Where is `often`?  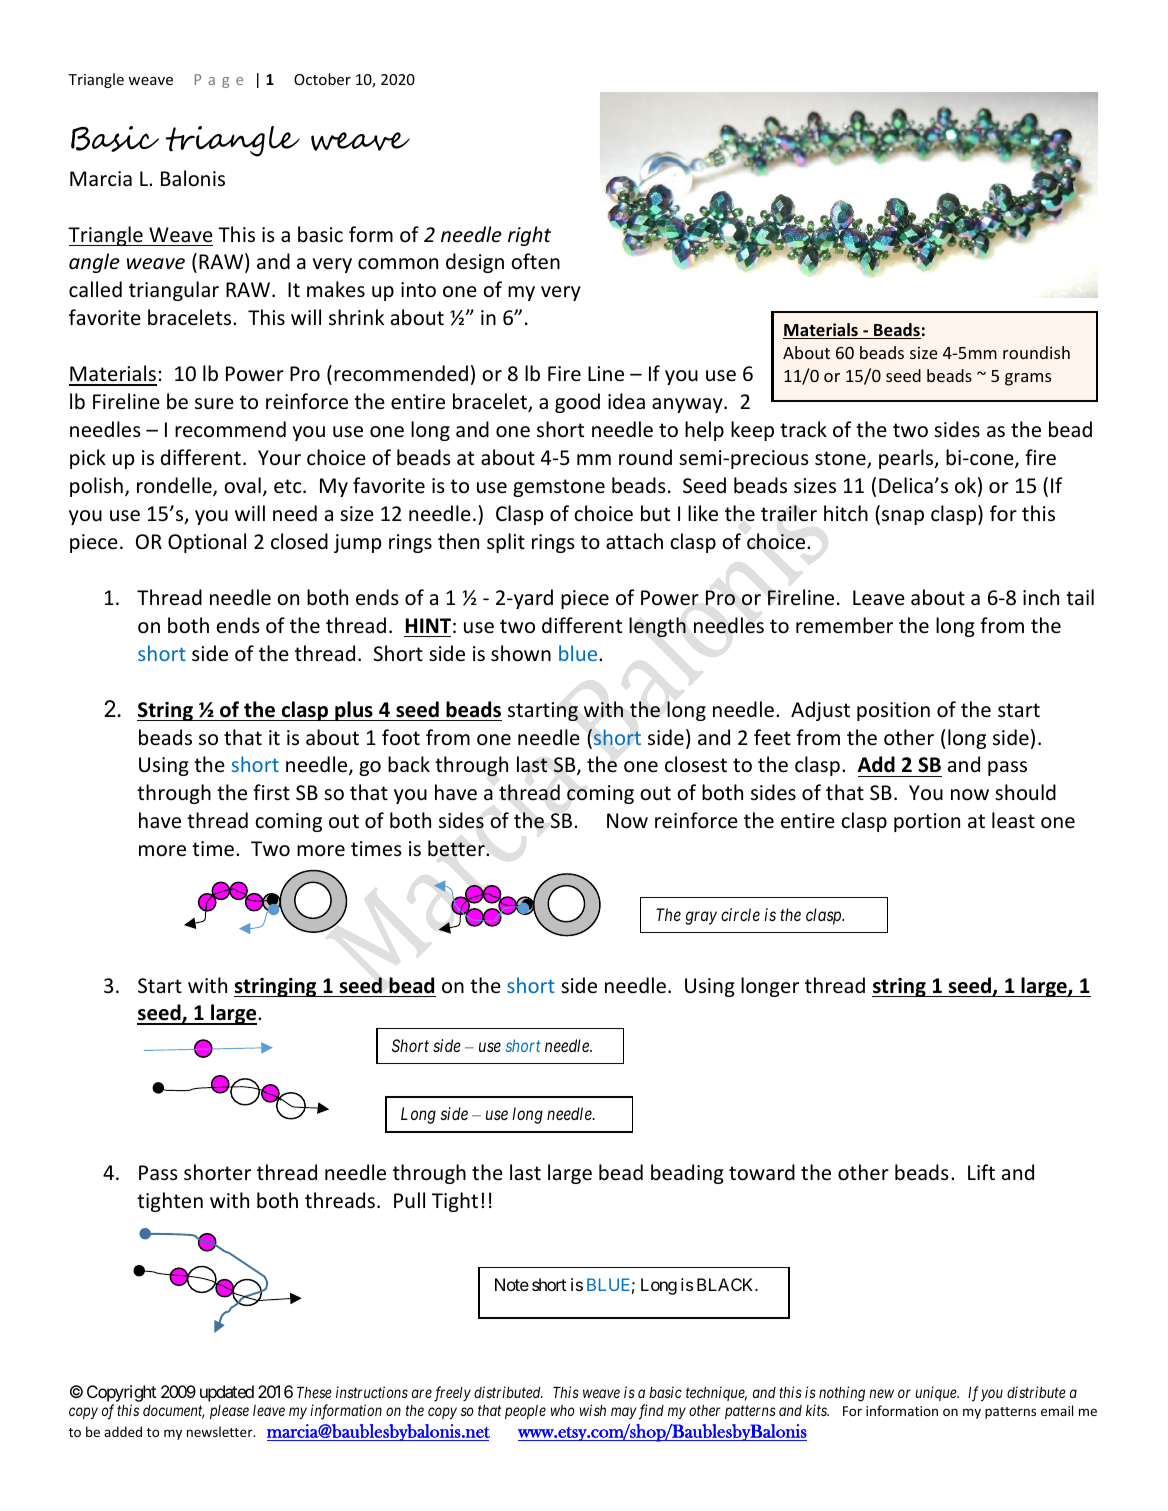
often is located at coordinates (535, 261).
